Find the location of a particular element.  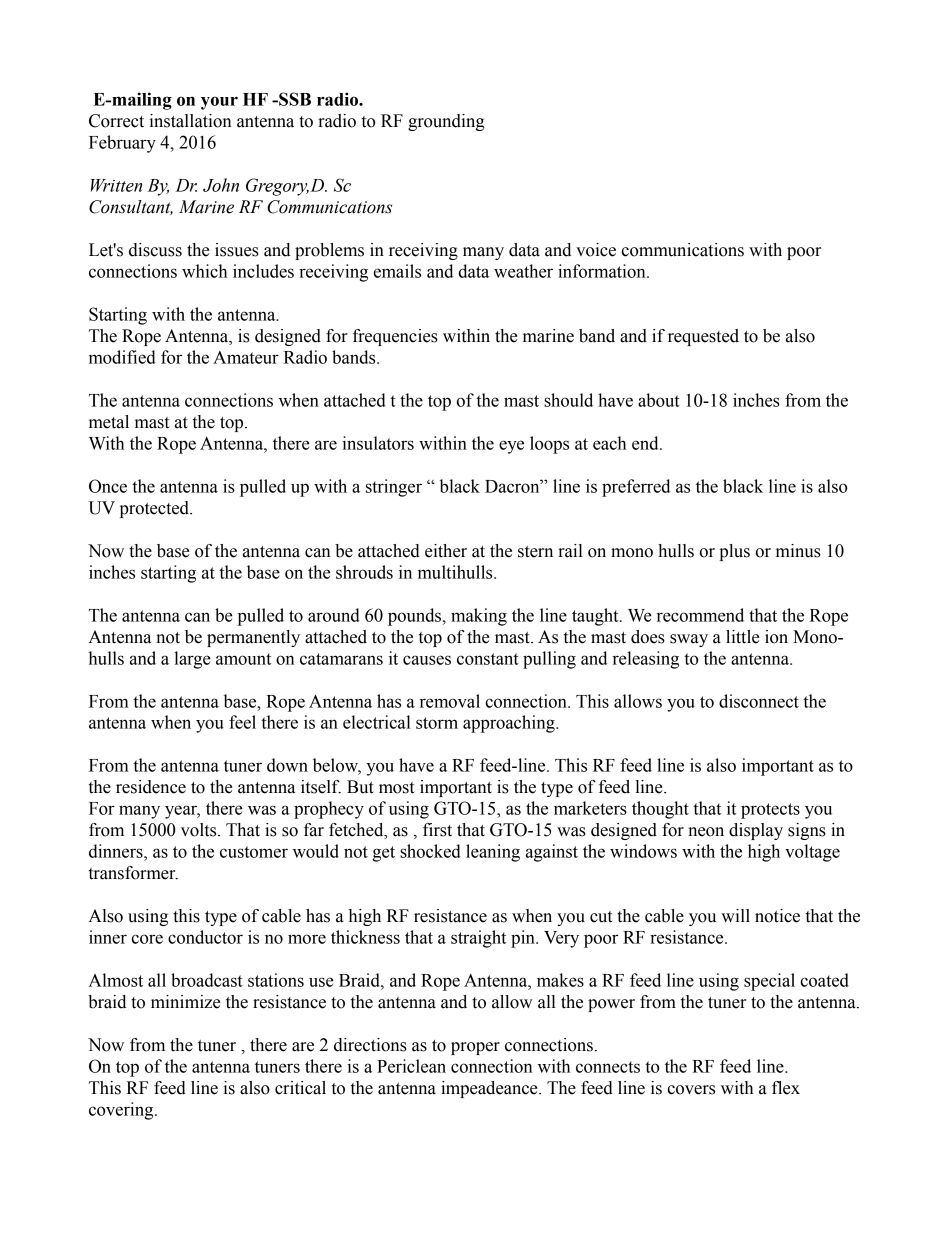

permanently is located at coordinates (253, 638).
